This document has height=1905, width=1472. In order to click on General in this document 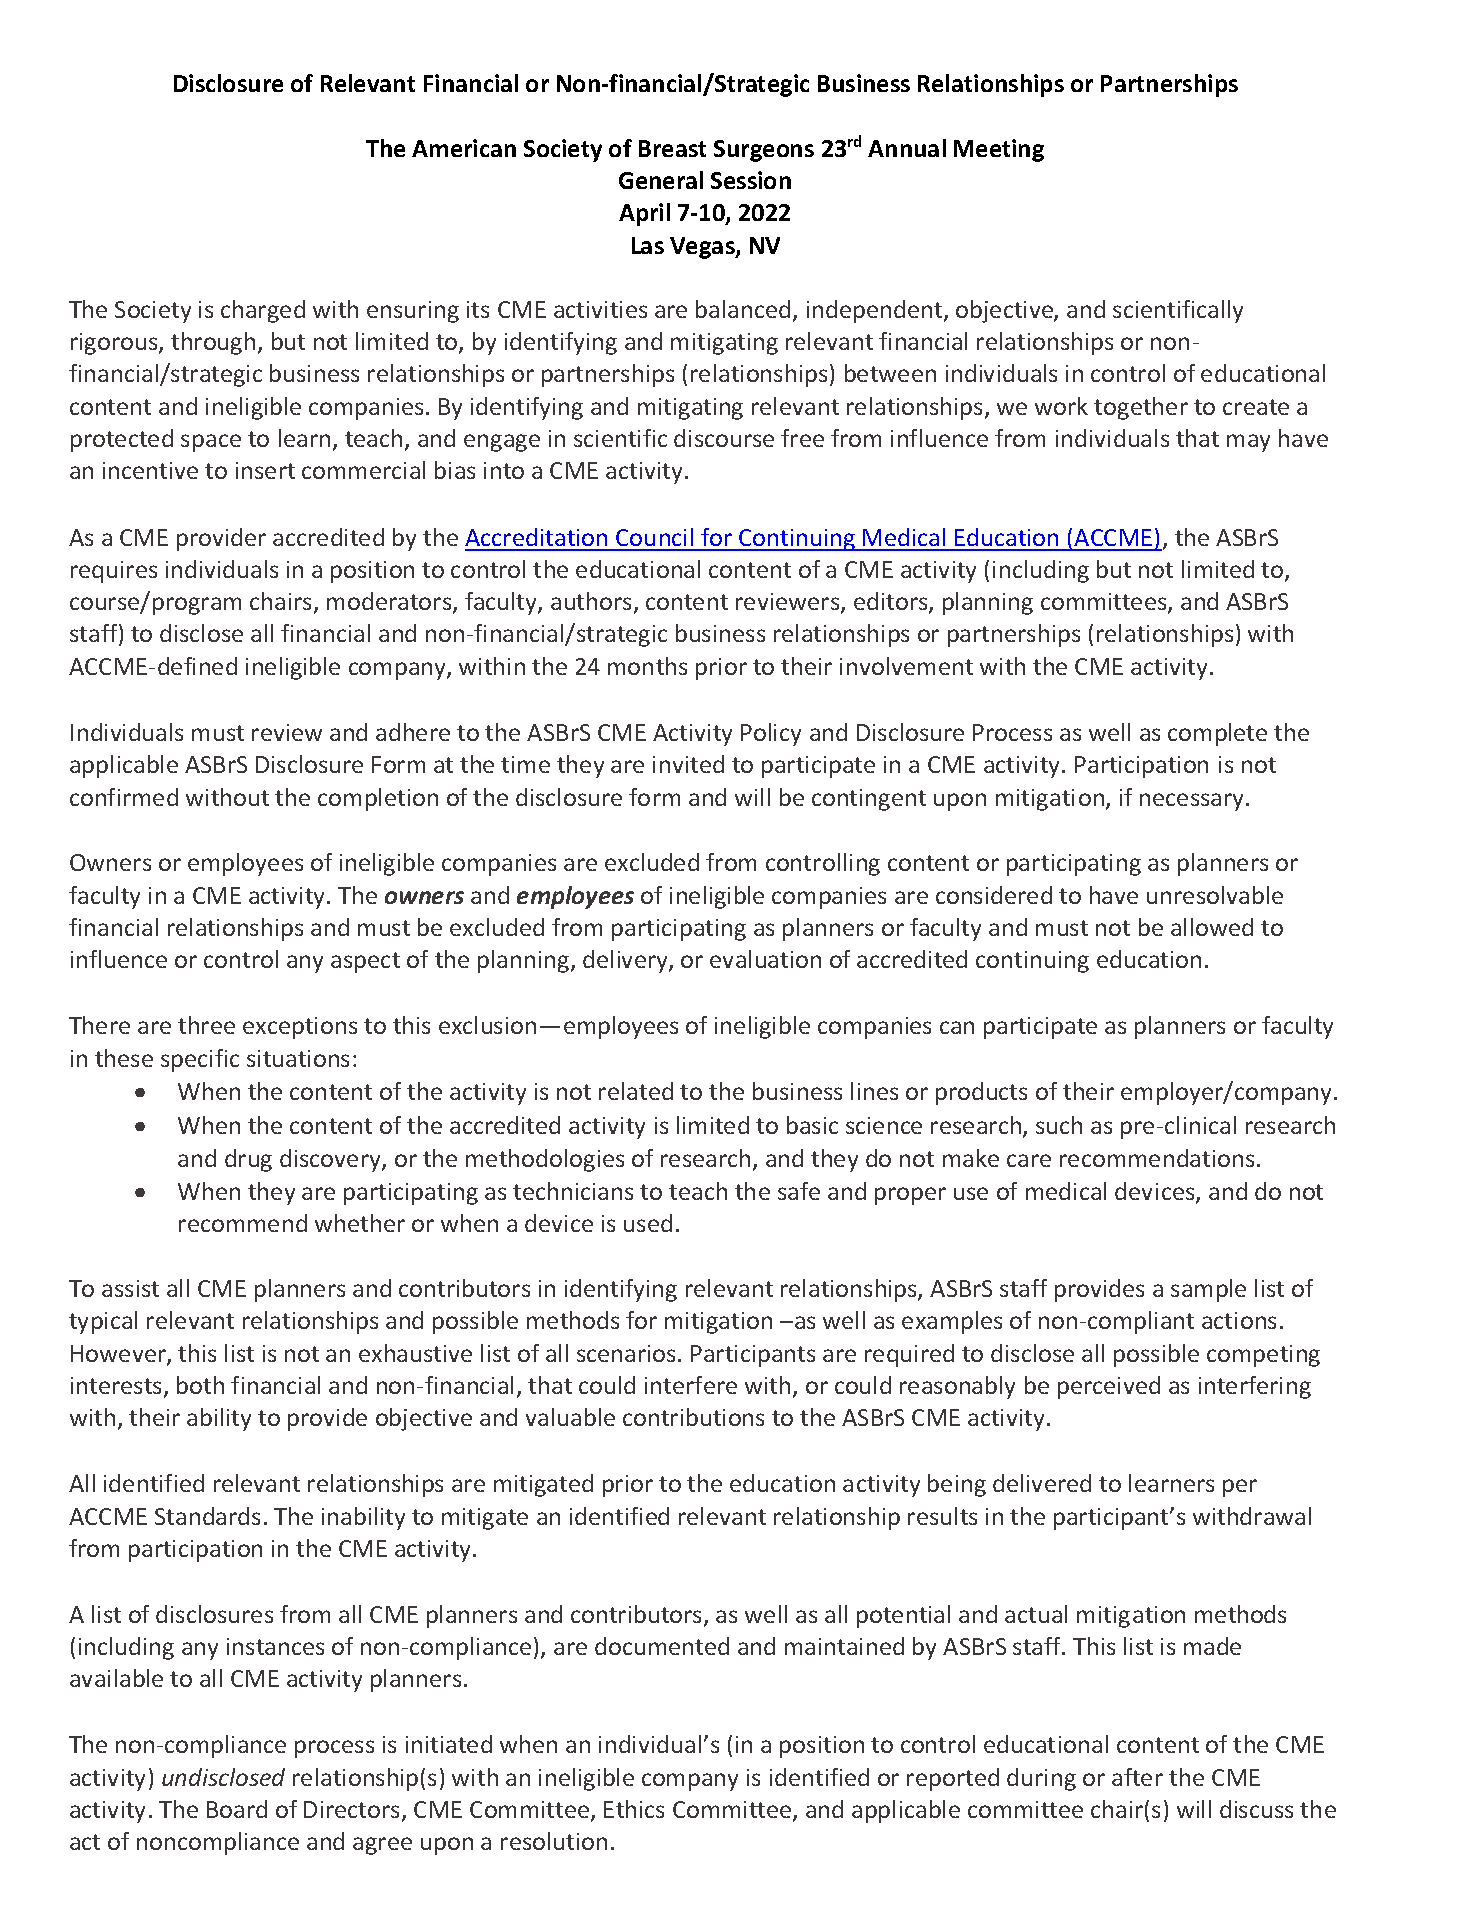, I will do `click(661, 180)`.
